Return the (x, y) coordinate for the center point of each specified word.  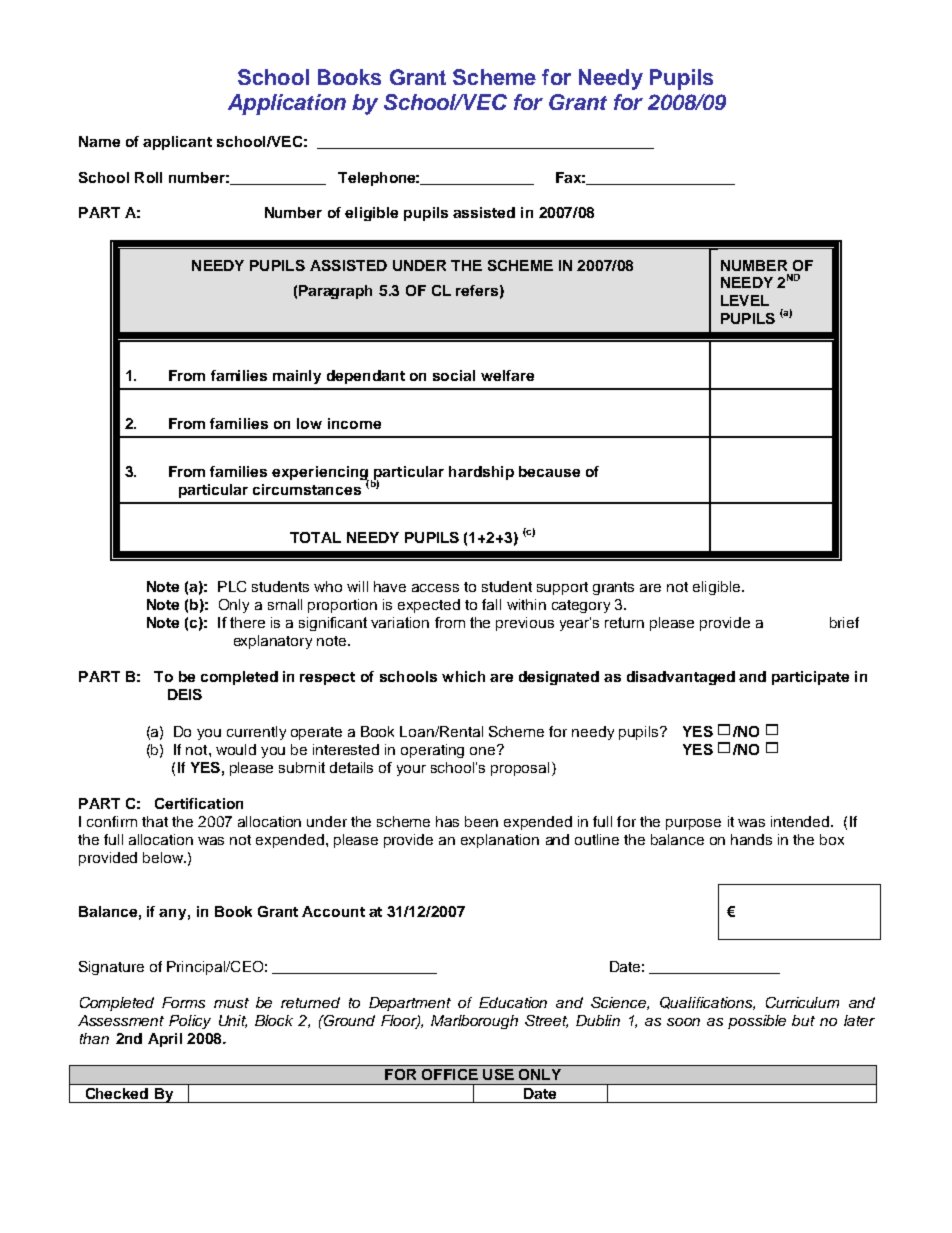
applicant (177, 143)
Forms (183, 1002)
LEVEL (745, 300)
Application (287, 104)
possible (757, 1022)
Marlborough (474, 1022)
